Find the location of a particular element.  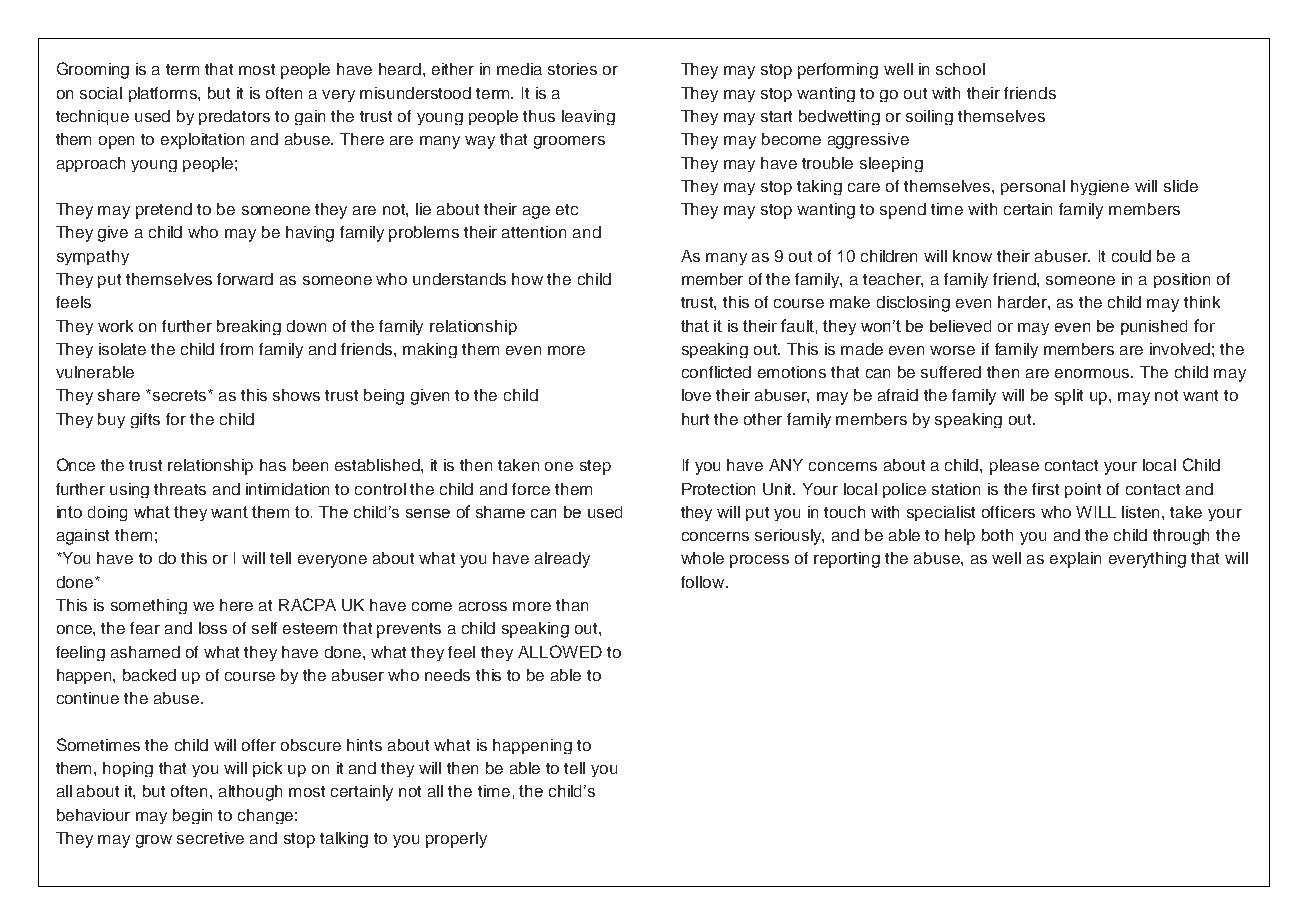

has is located at coordinates (273, 465).
